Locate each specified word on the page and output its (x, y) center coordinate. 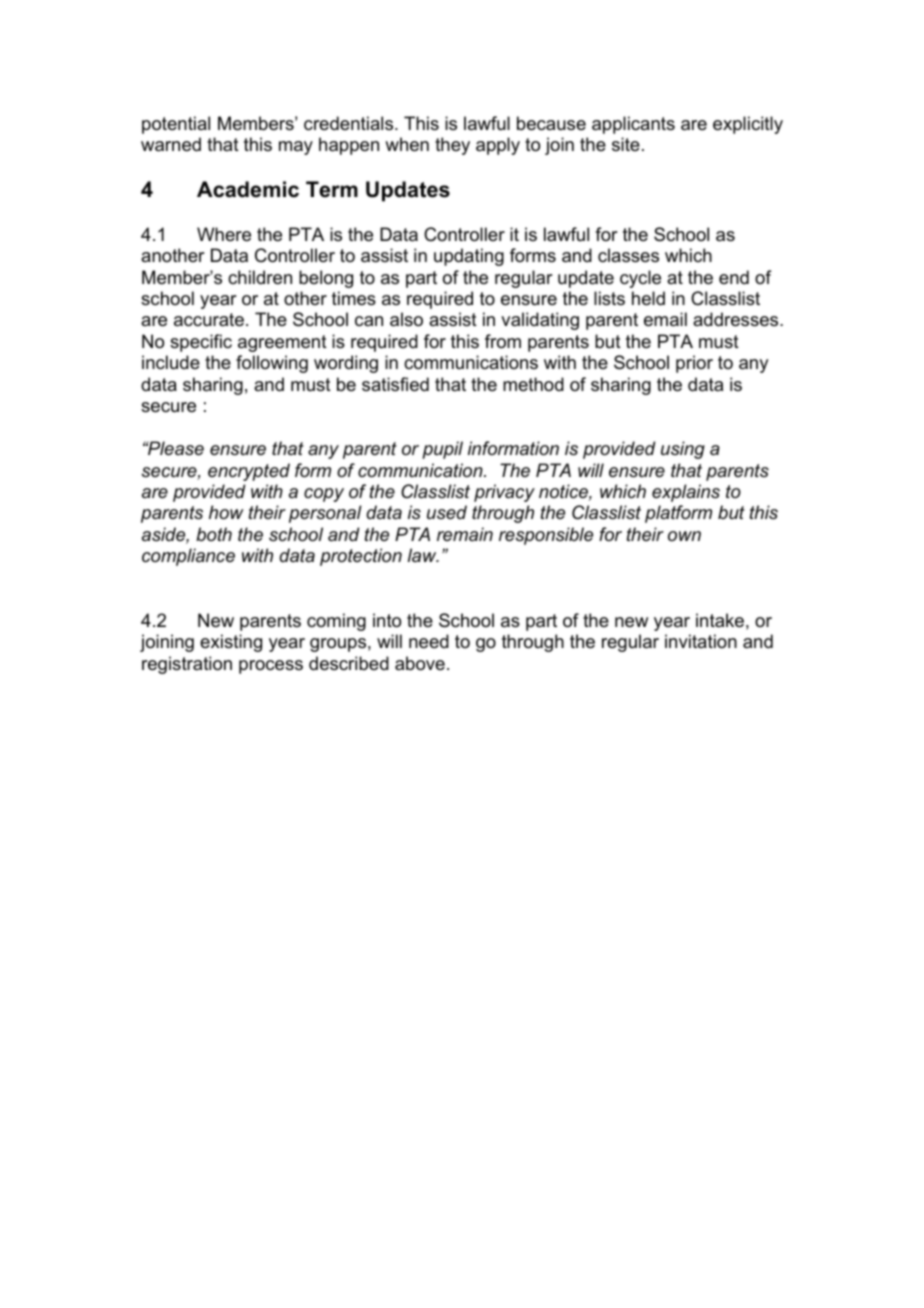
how (226, 512)
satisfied (395, 384)
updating (469, 257)
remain (465, 534)
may (296, 148)
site (626, 144)
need (429, 641)
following (272, 364)
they (452, 146)
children (260, 277)
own (684, 536)
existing (231, 643)
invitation (701, 641)
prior (694, 364)
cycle (640, 279)
